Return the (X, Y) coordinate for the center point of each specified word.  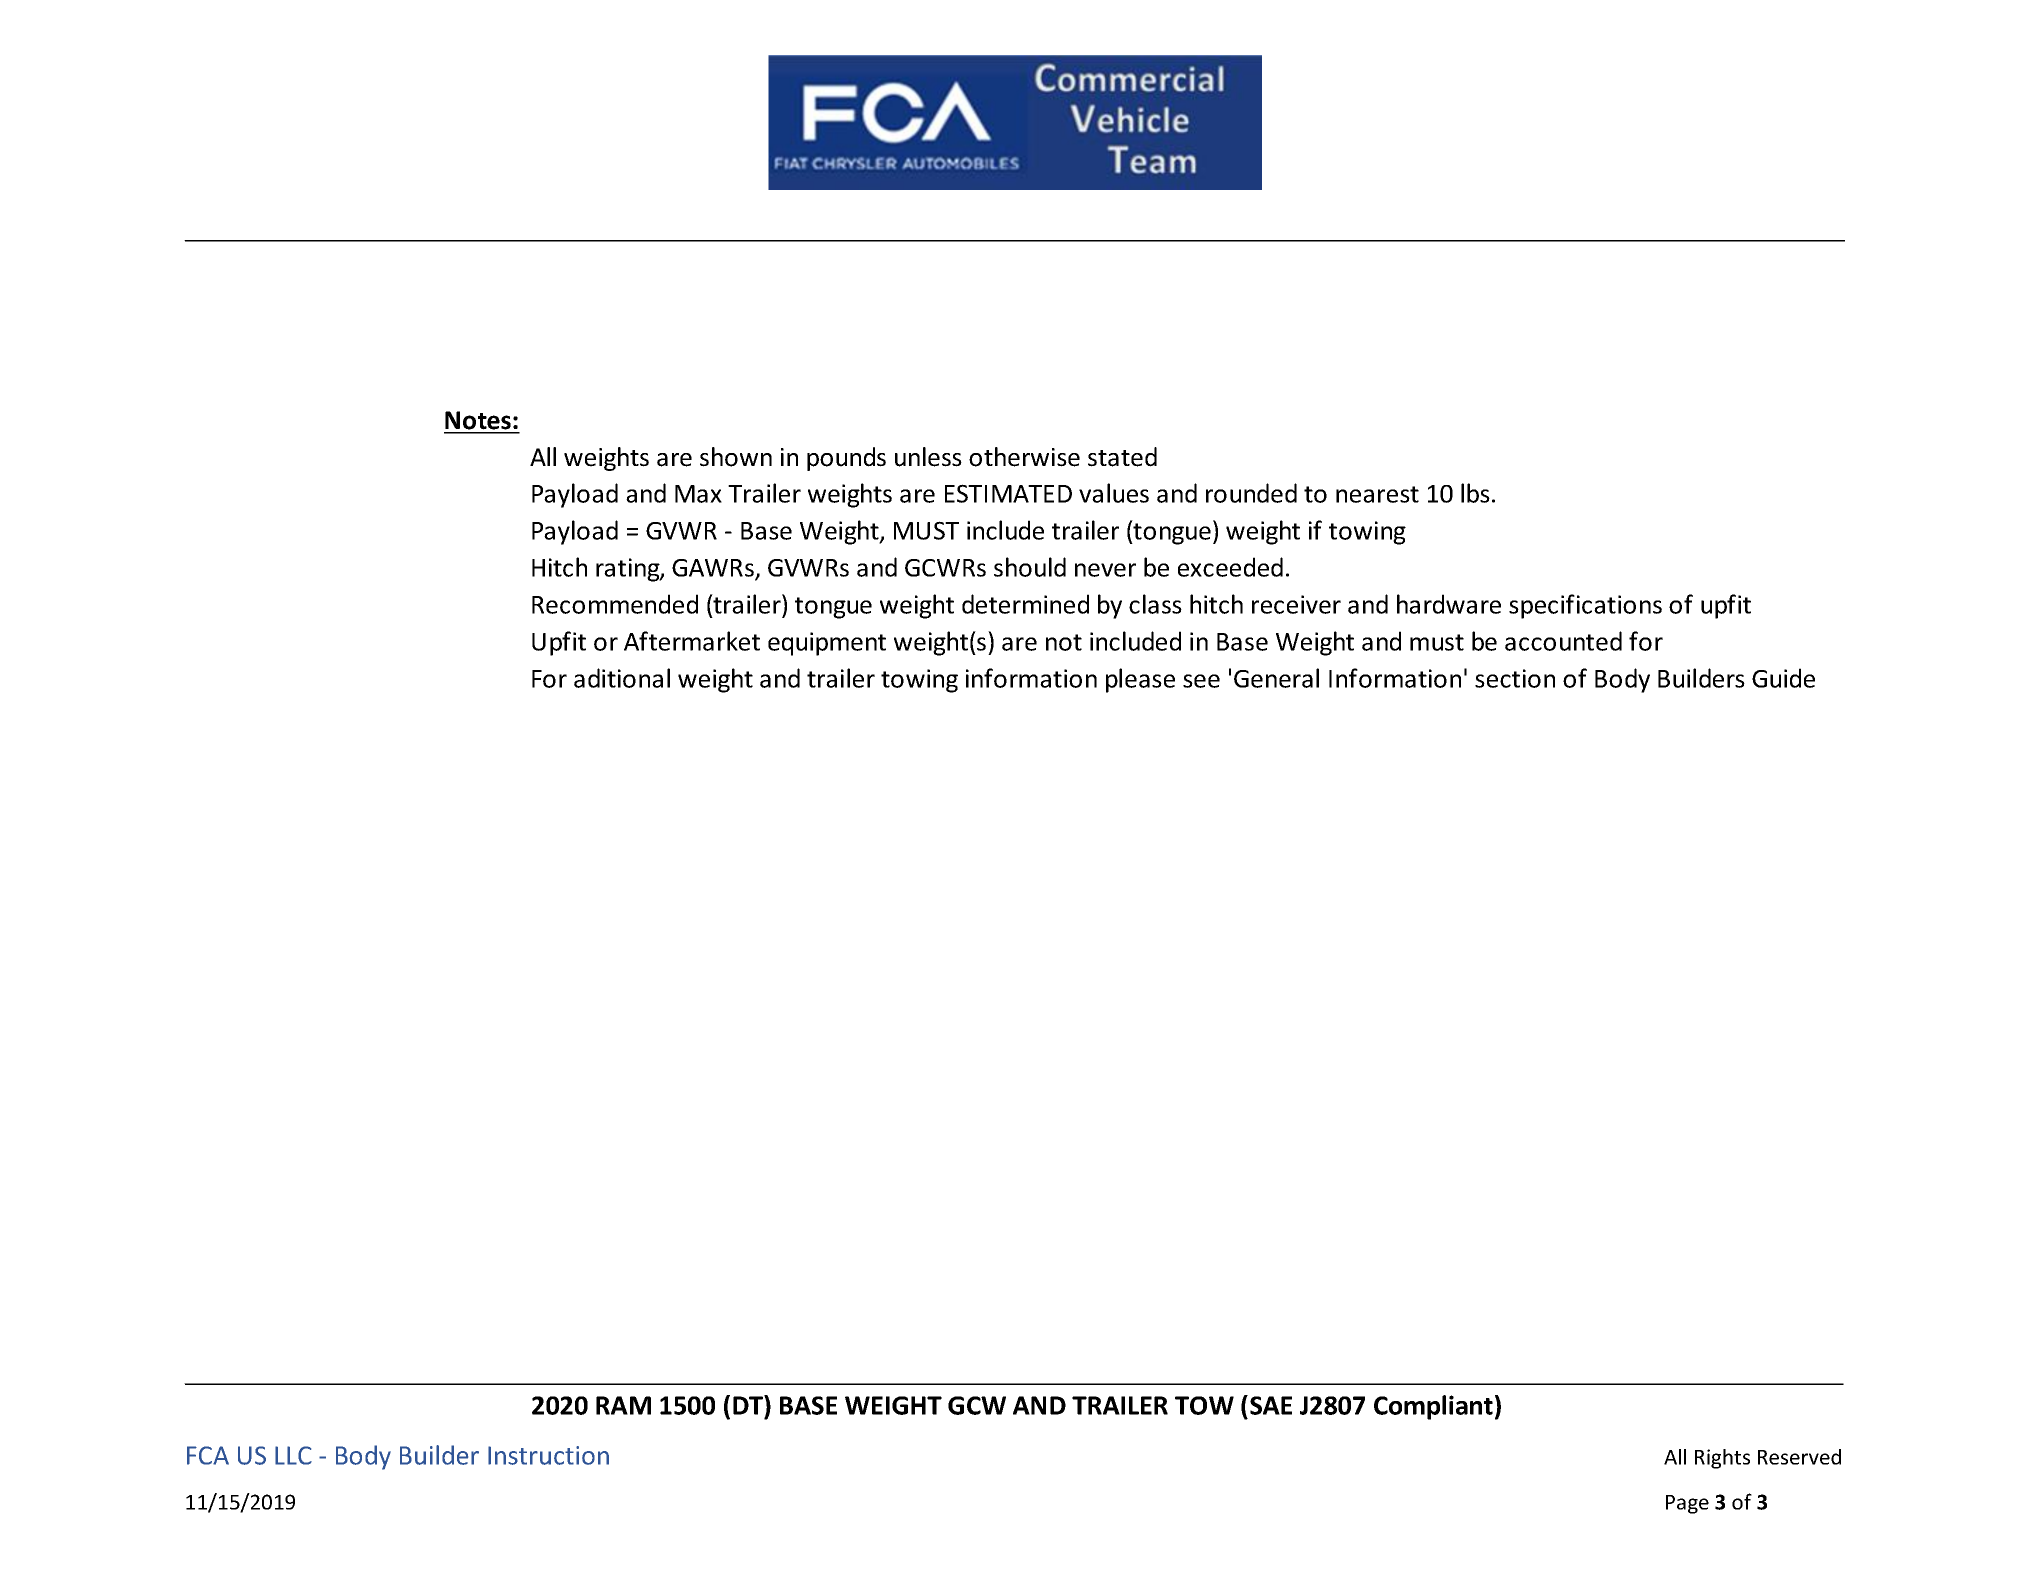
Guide (1783, 678)
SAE (1271, 1405)
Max (698, 494)
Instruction (548, 1455)
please (1140, 680)
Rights (1722, 1459)
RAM (623, 1405)
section (1515, 678)
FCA (208, 1455)
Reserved (1799, 1457)
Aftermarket (692, 641)
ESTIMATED (1008, 493)
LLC (293, 1455)
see (1201, 681)
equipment (827, 644)
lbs (1475, 493)
